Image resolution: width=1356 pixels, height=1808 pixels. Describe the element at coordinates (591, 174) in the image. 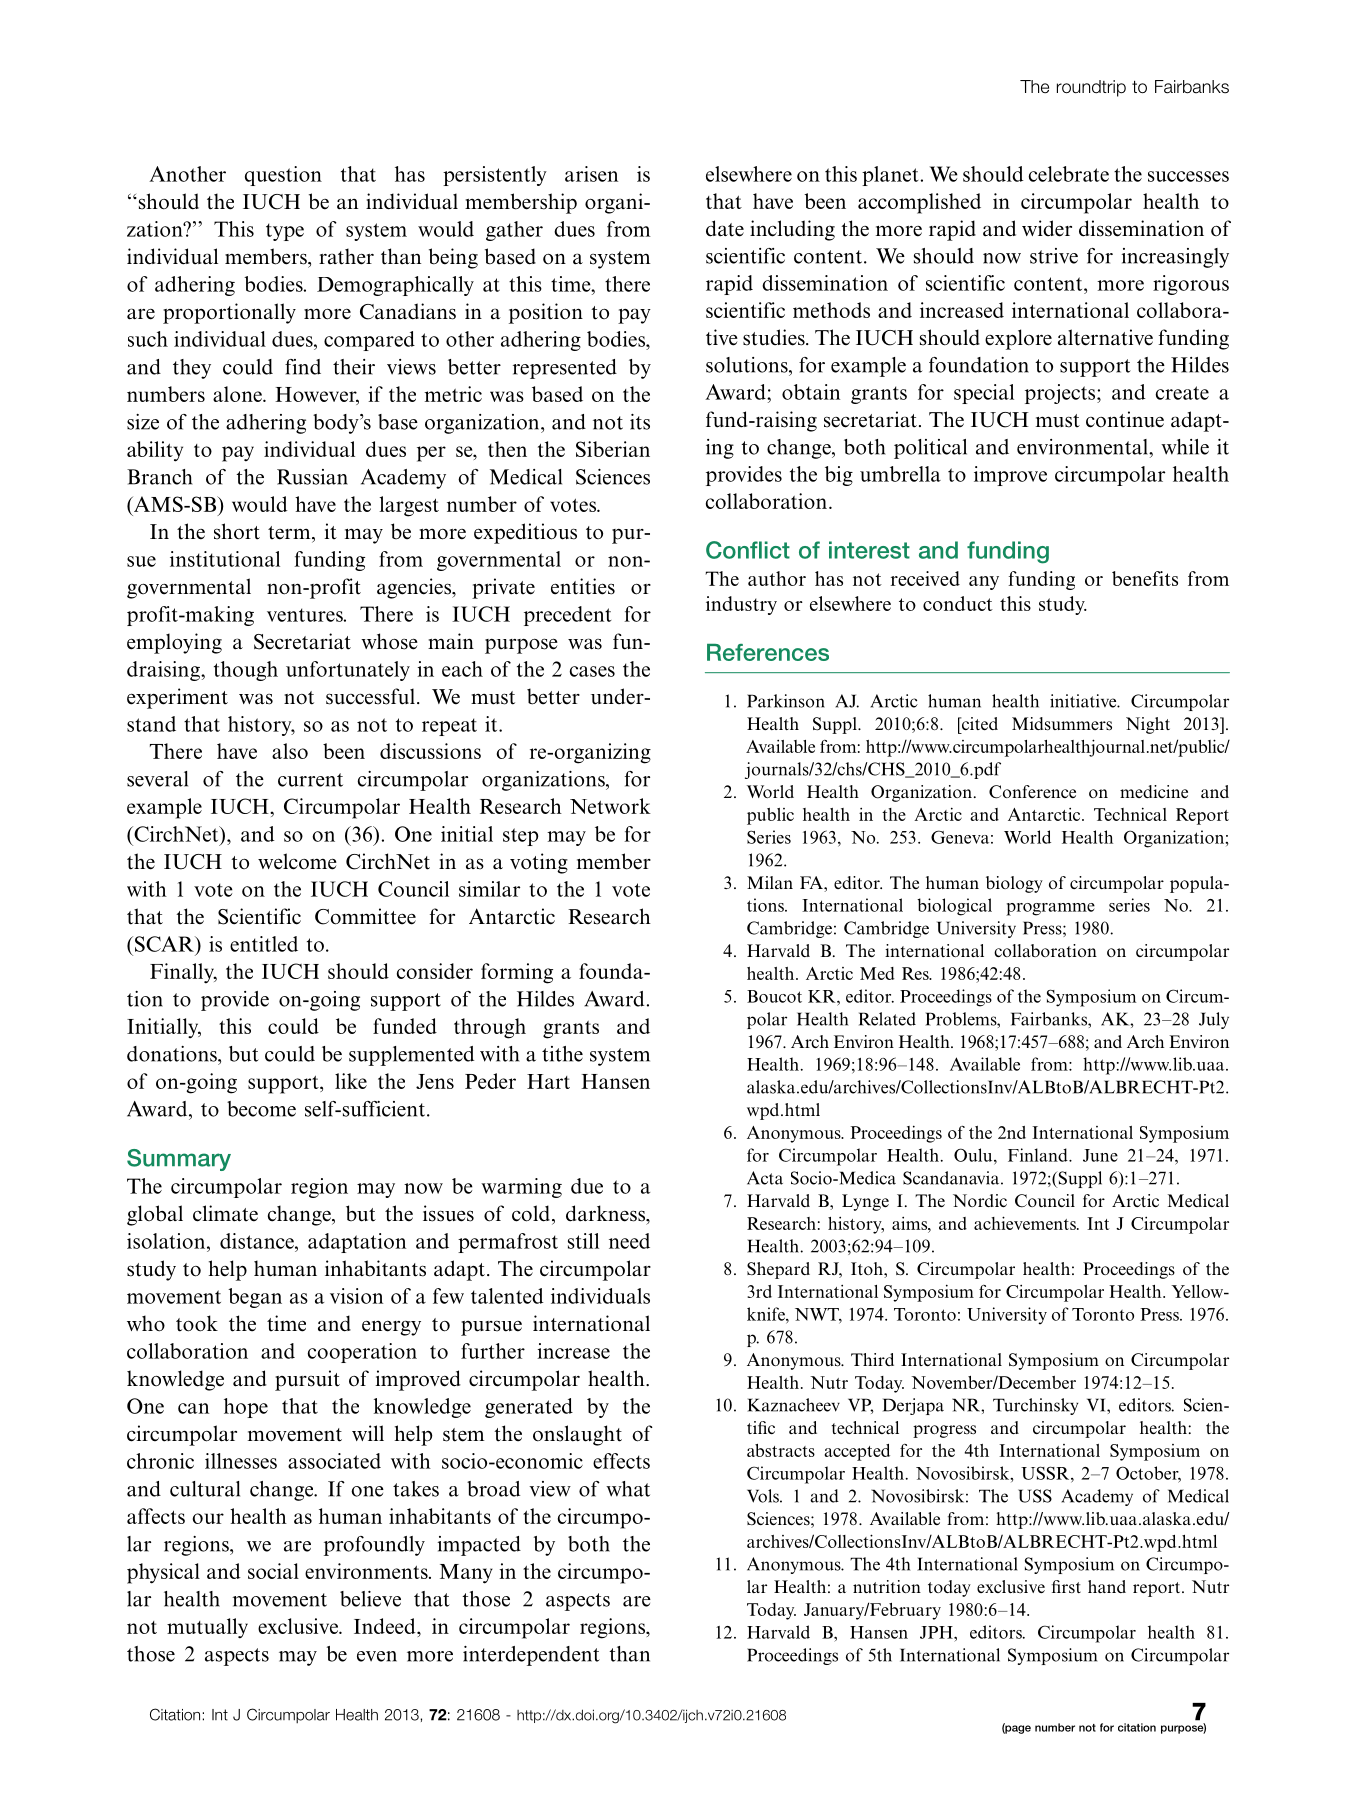

I see `arisen` at that location.
